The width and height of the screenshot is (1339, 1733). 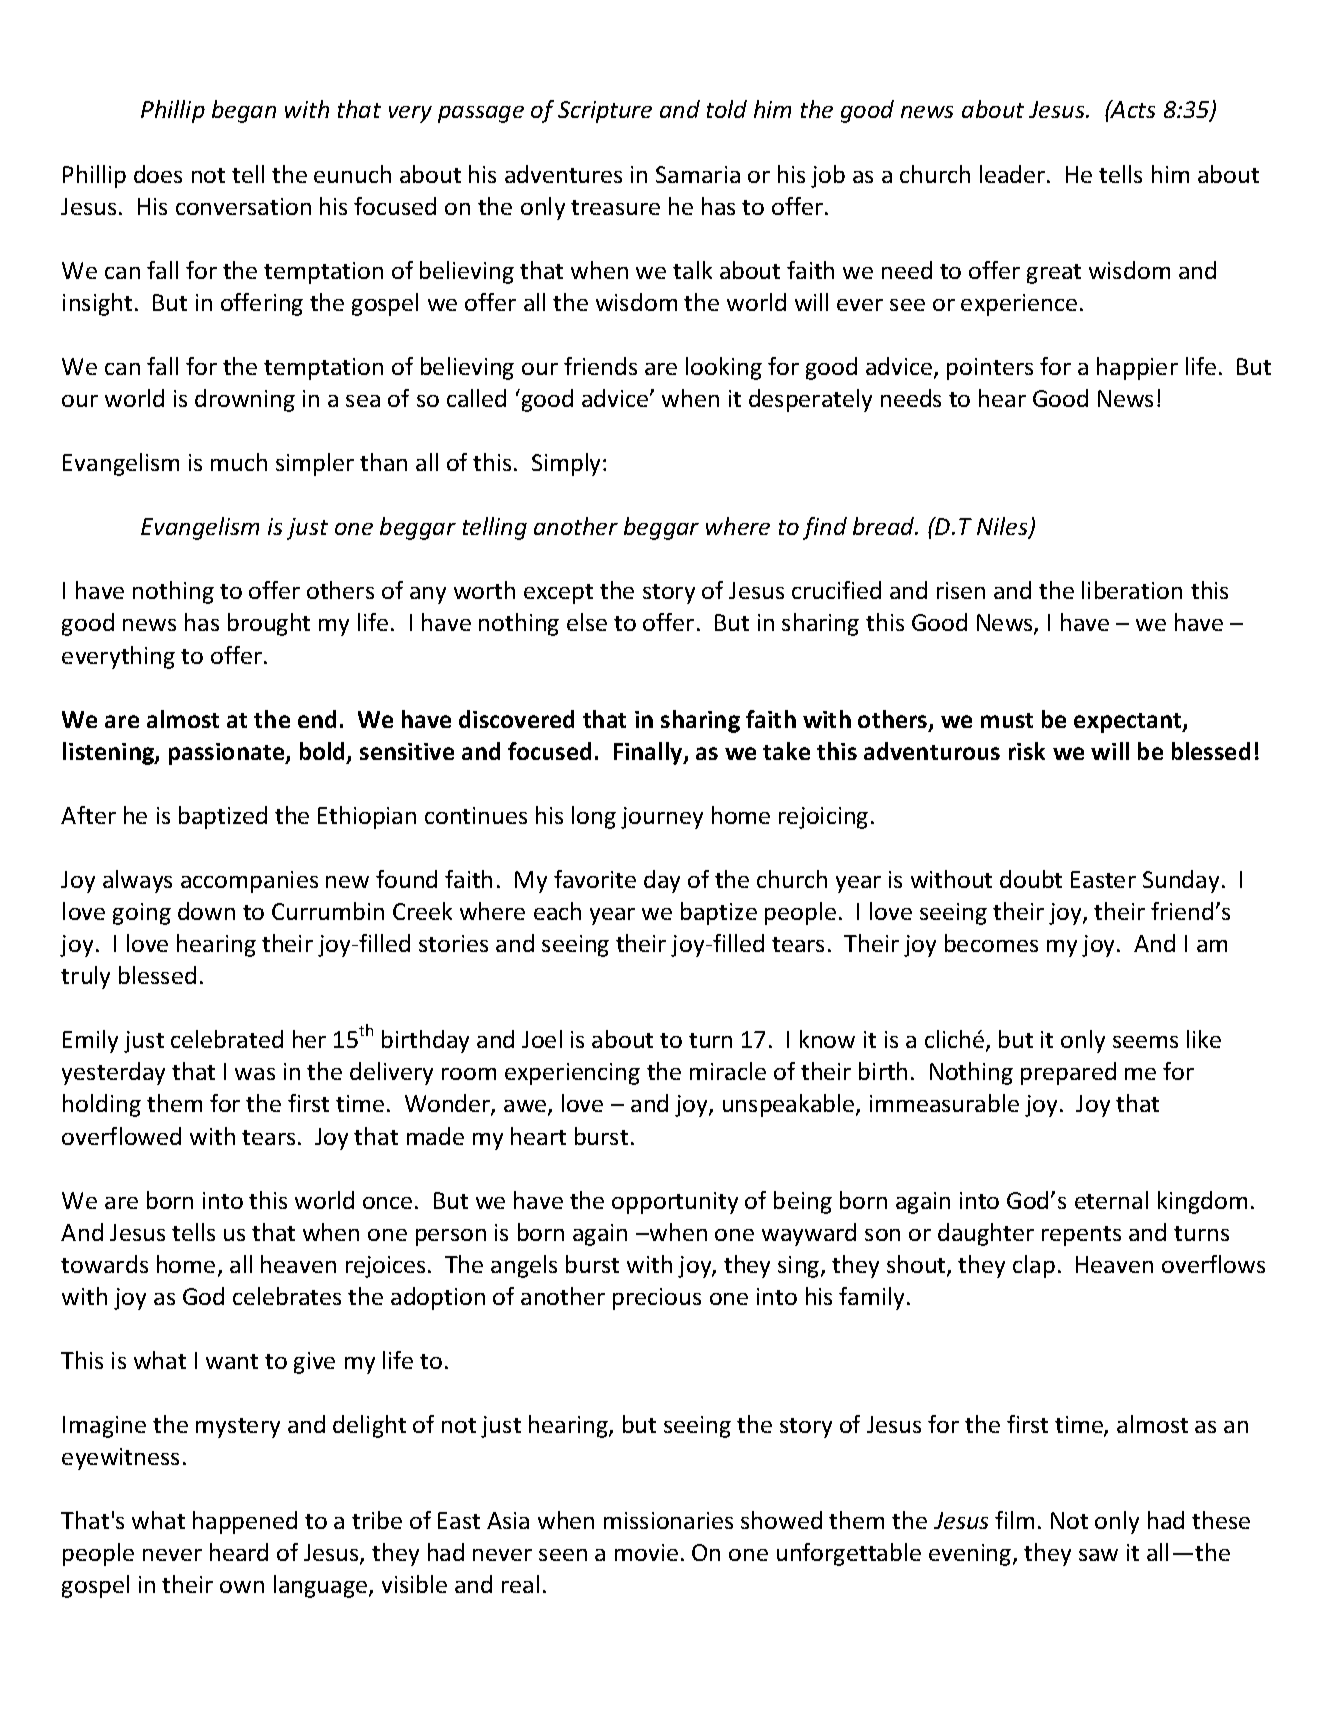 I want to click on happened, so click(x=245, y=1522).
